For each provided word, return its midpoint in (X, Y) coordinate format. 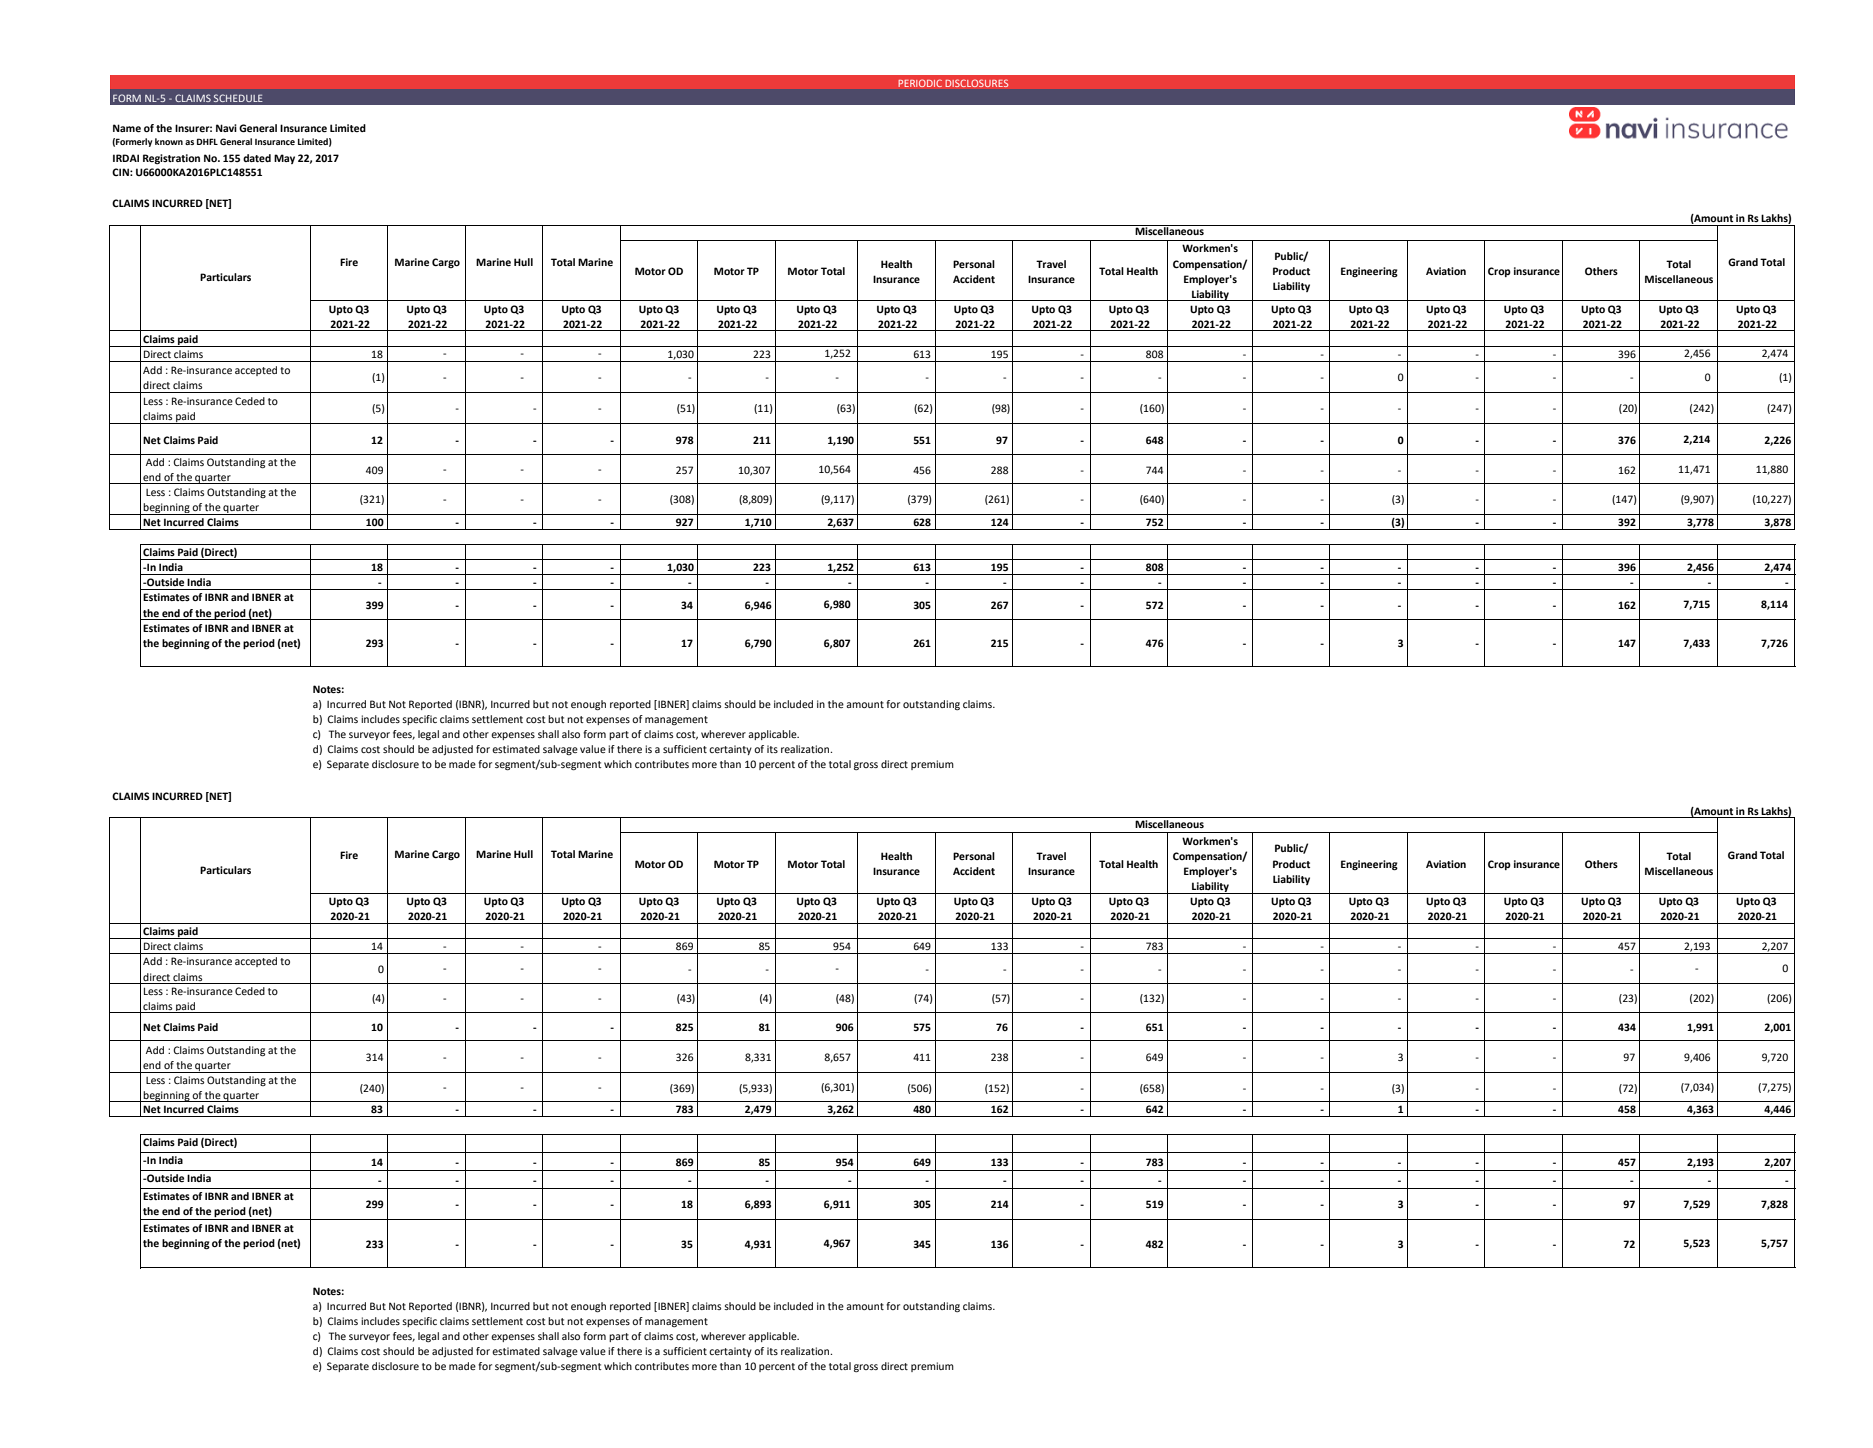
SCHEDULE (238, 98)
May (284, 159)
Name (127, 128)
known (169, 141)
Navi (226, 128)
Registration (171, 159)
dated (257, 158)
